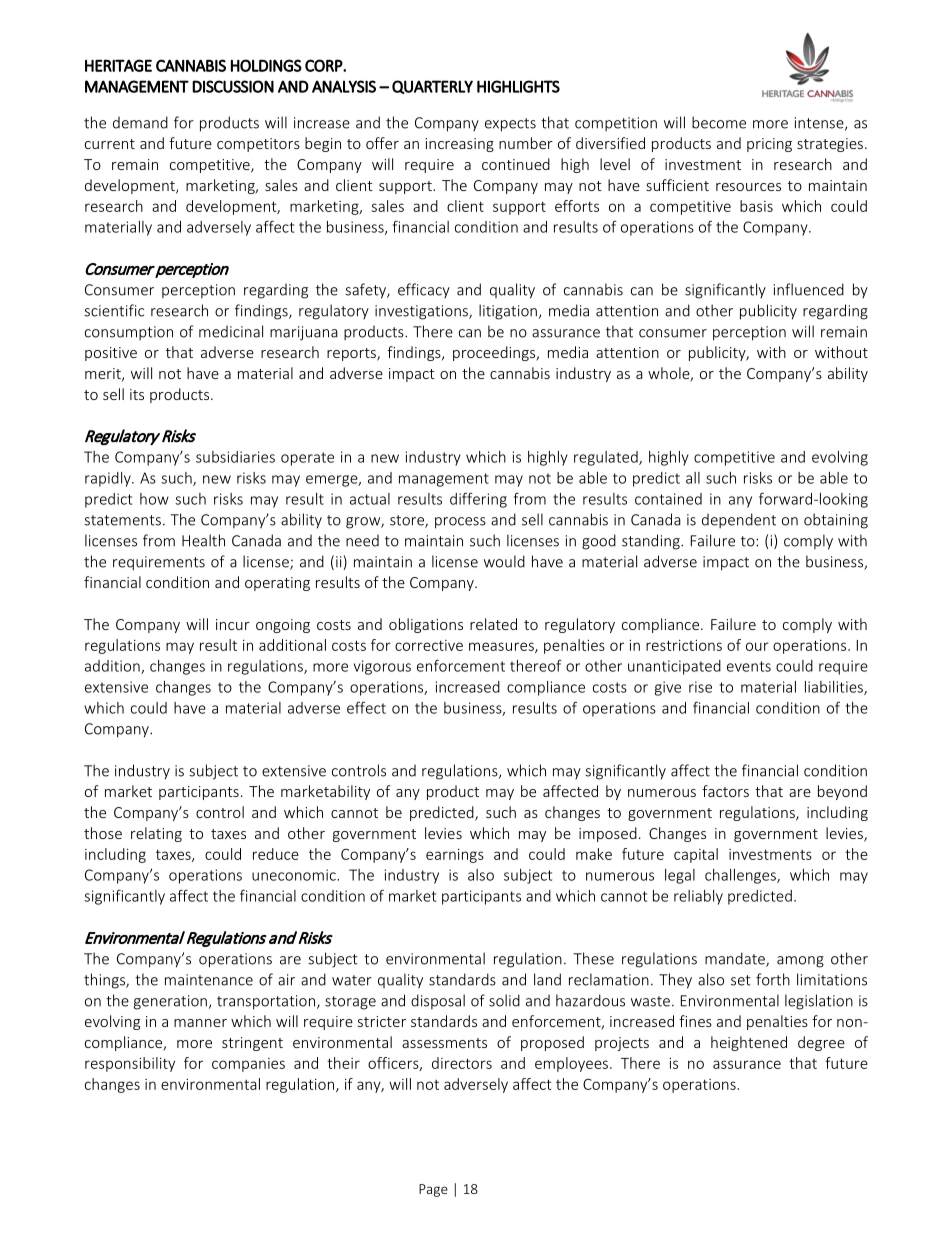 Image resolution: width=952 pixels, height=1233 pixels. Describe the element at coordinates (233, 86) in the image. I see `DISCUSSION` at that location.
